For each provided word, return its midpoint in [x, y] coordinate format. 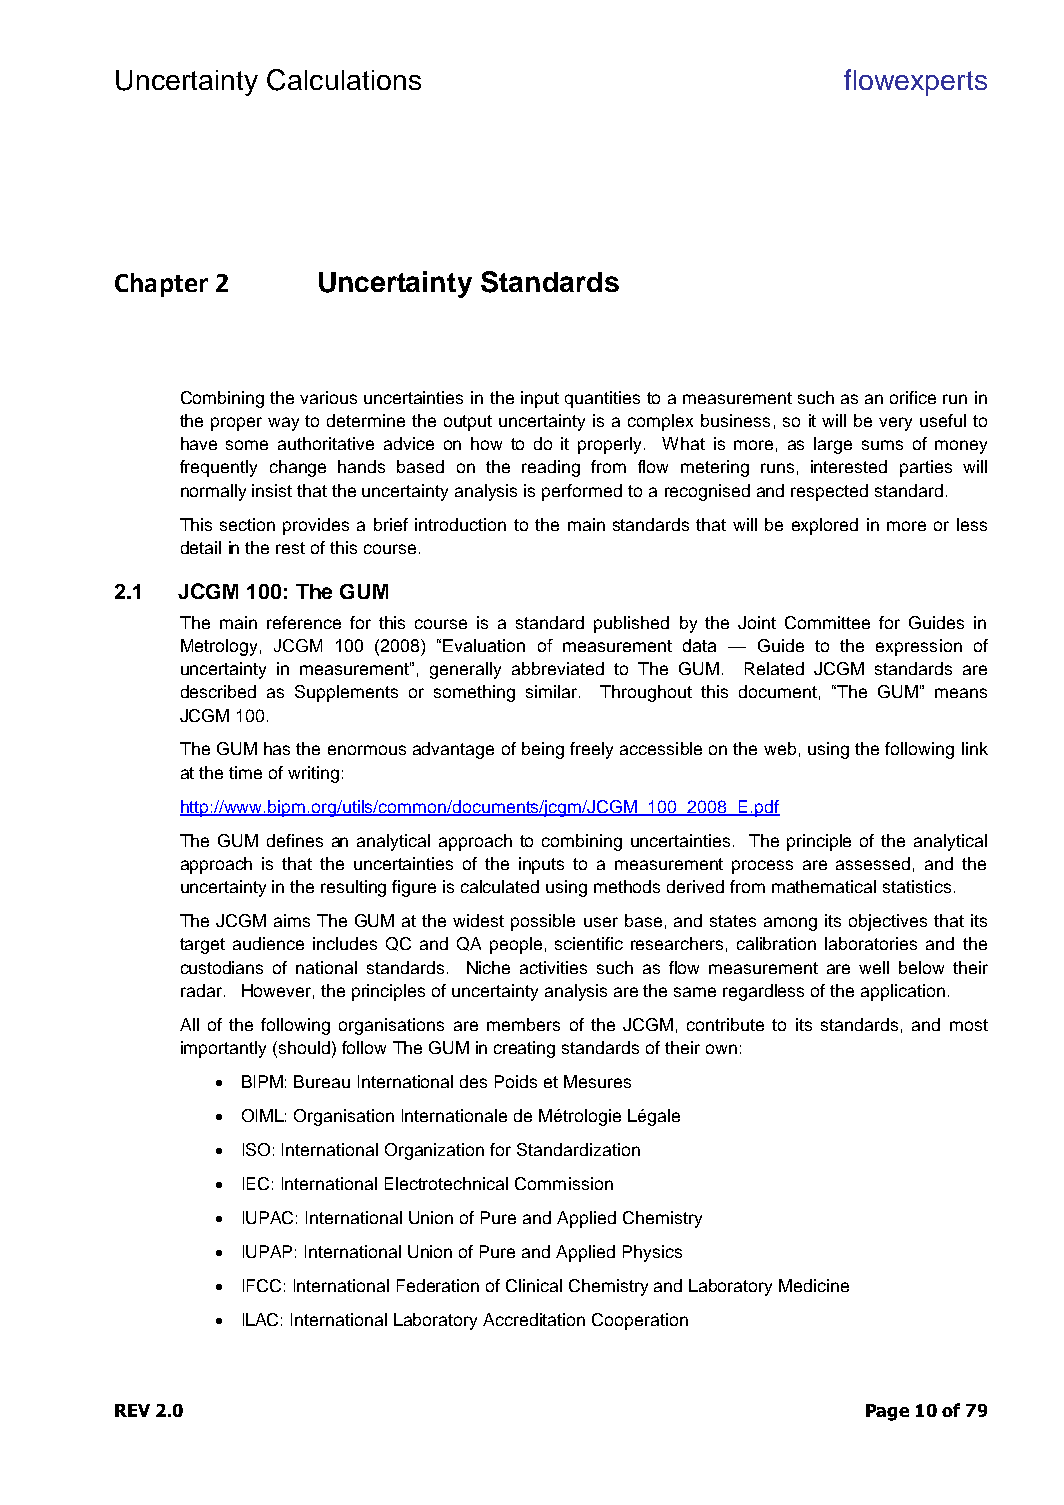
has [277, 748]
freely [591, 750]
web [780, 748]
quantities [602, 399]
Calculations [344, 80]
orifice [913, 397]
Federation [438, 1285]
